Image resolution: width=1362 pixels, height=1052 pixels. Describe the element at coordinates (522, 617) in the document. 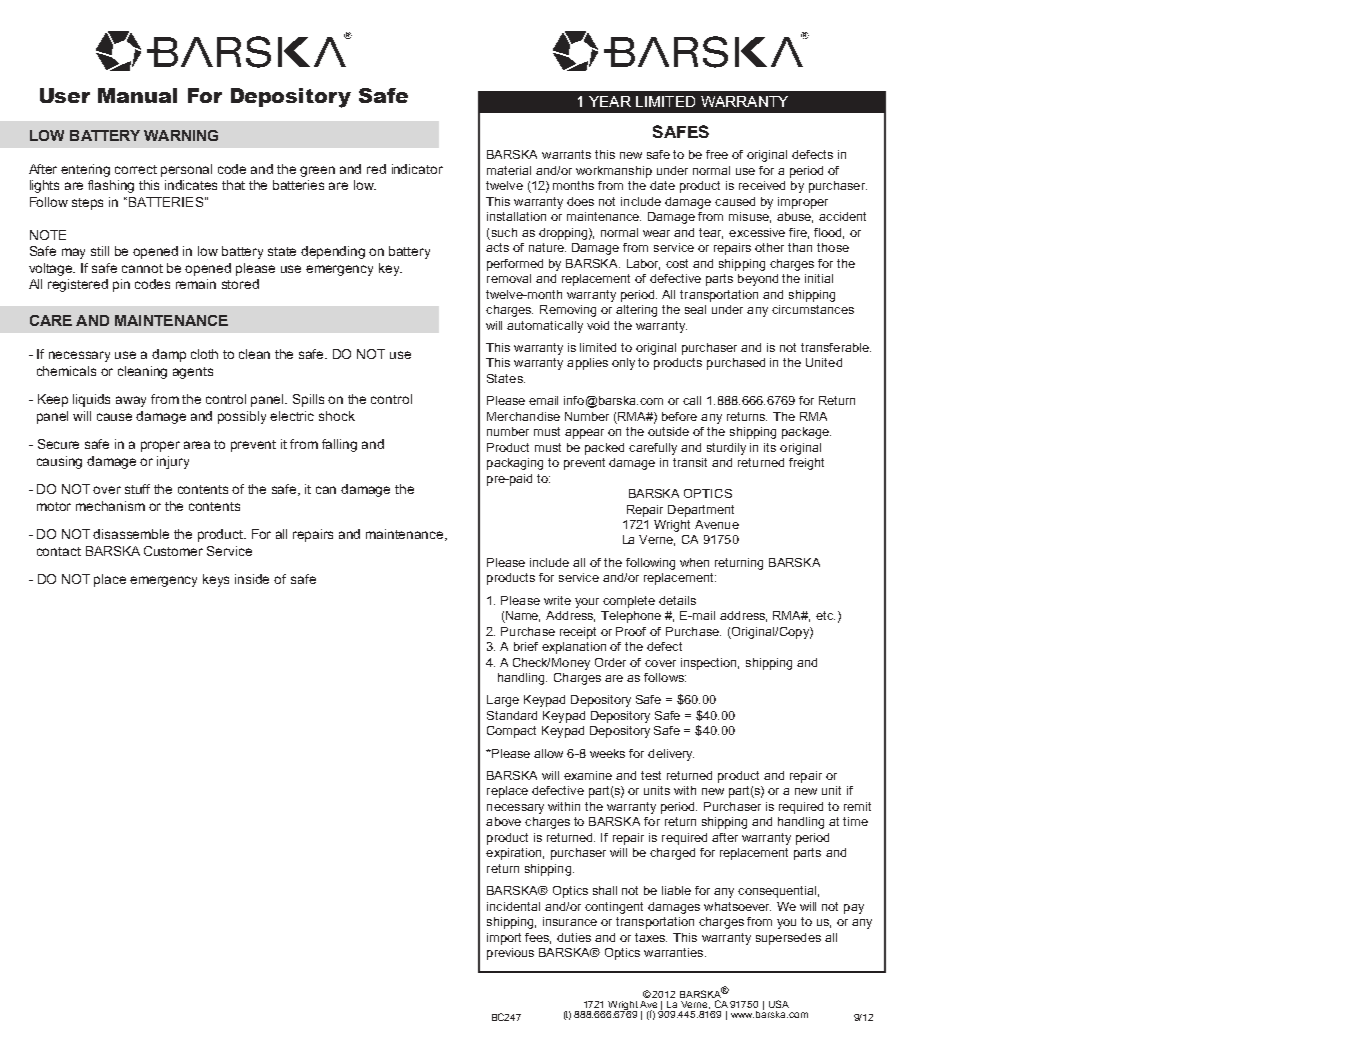

I see `Name` at that location.
